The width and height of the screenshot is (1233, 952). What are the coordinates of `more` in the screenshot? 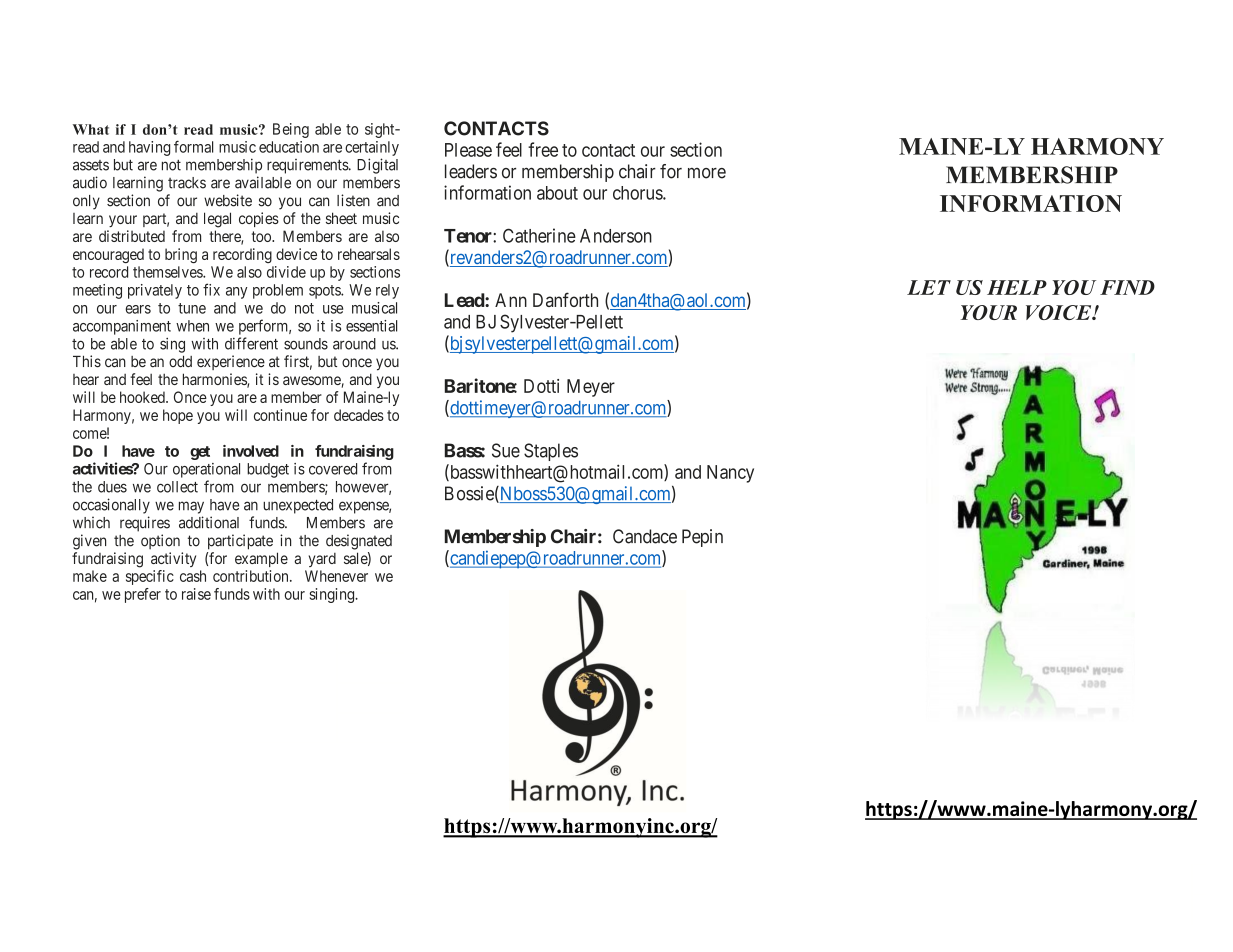 It's located at (707, 173).
